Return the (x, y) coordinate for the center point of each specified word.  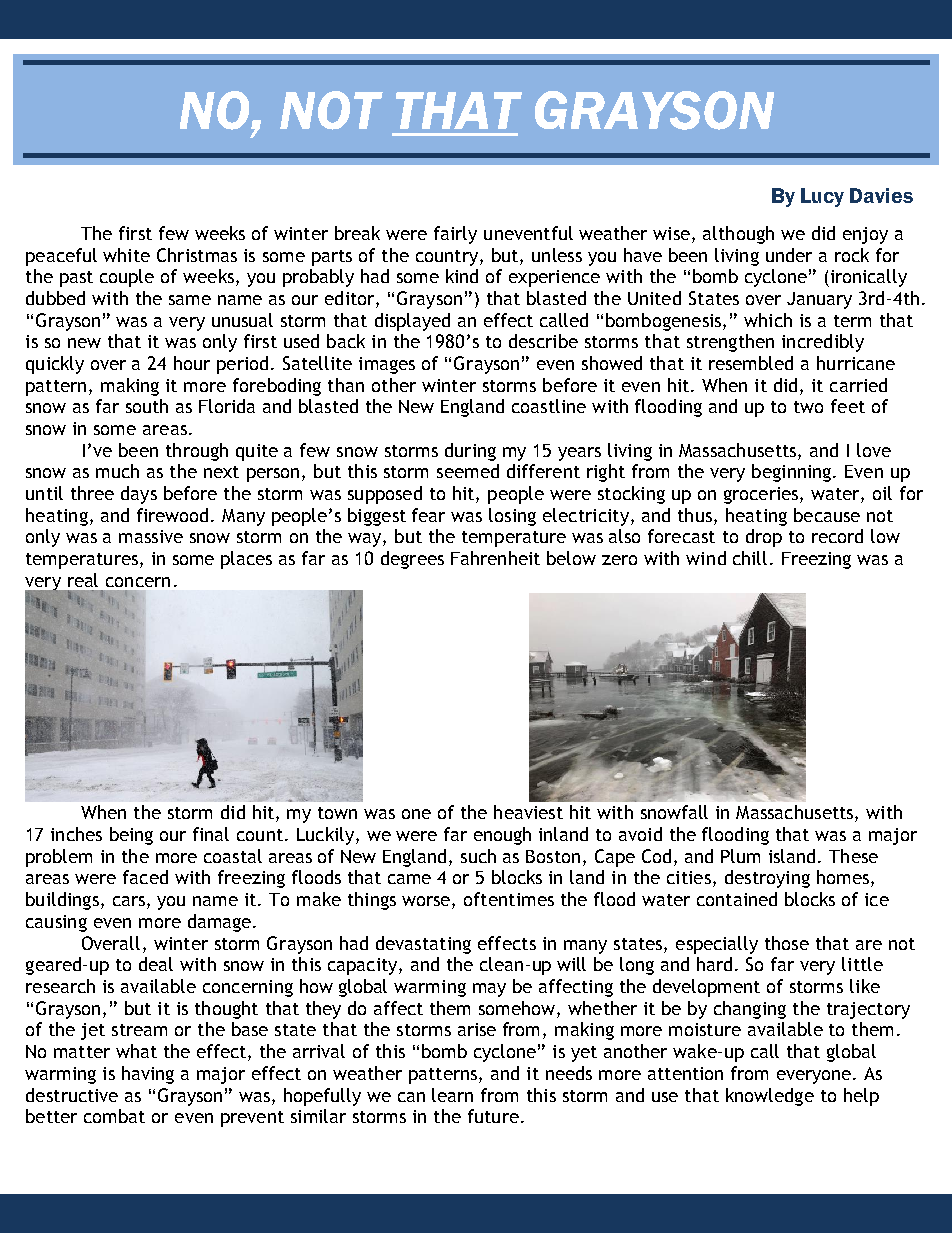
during (470, 452)
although (738, 235)
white (126, 255)
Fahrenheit (495, 558)
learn (452, 1095)
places (246, 560)
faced (145, 877)
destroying (767, 879)
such (478, 856)
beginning (793, 473)
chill (750, 558)
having (148, 1075)
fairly (455, 235)
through (197, 452)
